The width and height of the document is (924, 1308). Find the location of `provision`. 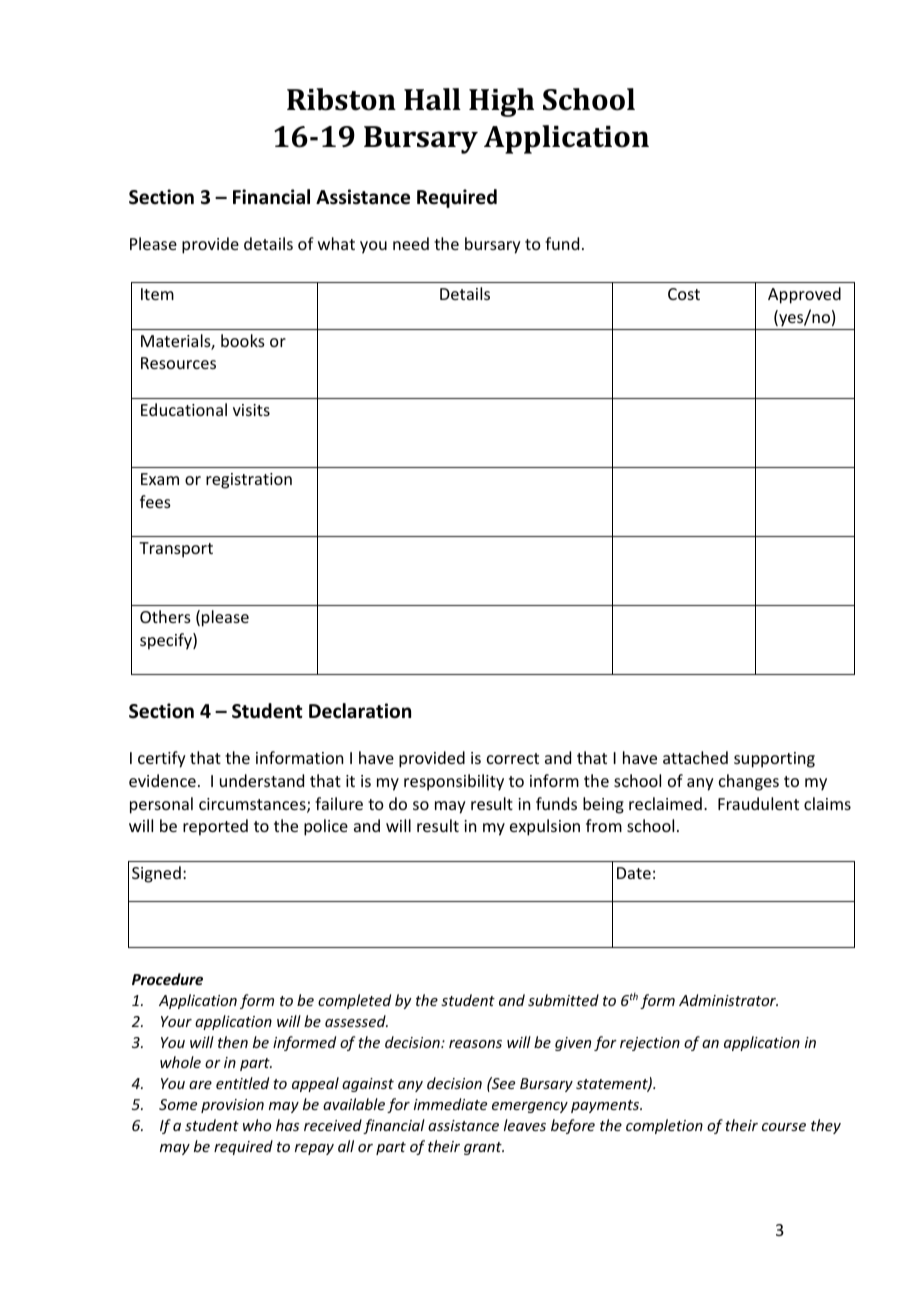

provision is located at coordinates (232, 1106).
